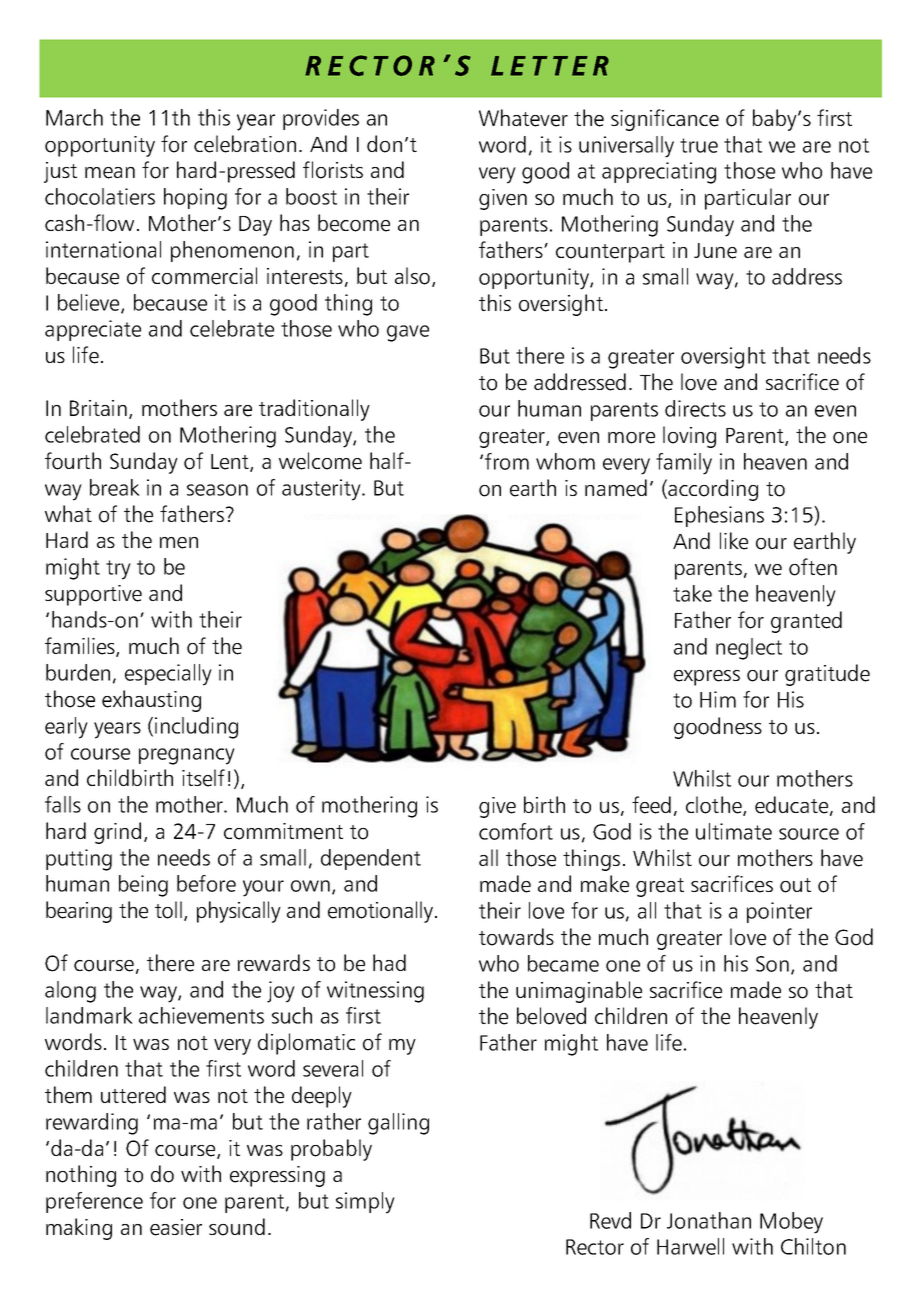 The height and width of the screenshot is (1313, 924). What do you see at coordinates (176, 1227) in the screenshot?
I see `easier` at bounding box center [176, 1227].
